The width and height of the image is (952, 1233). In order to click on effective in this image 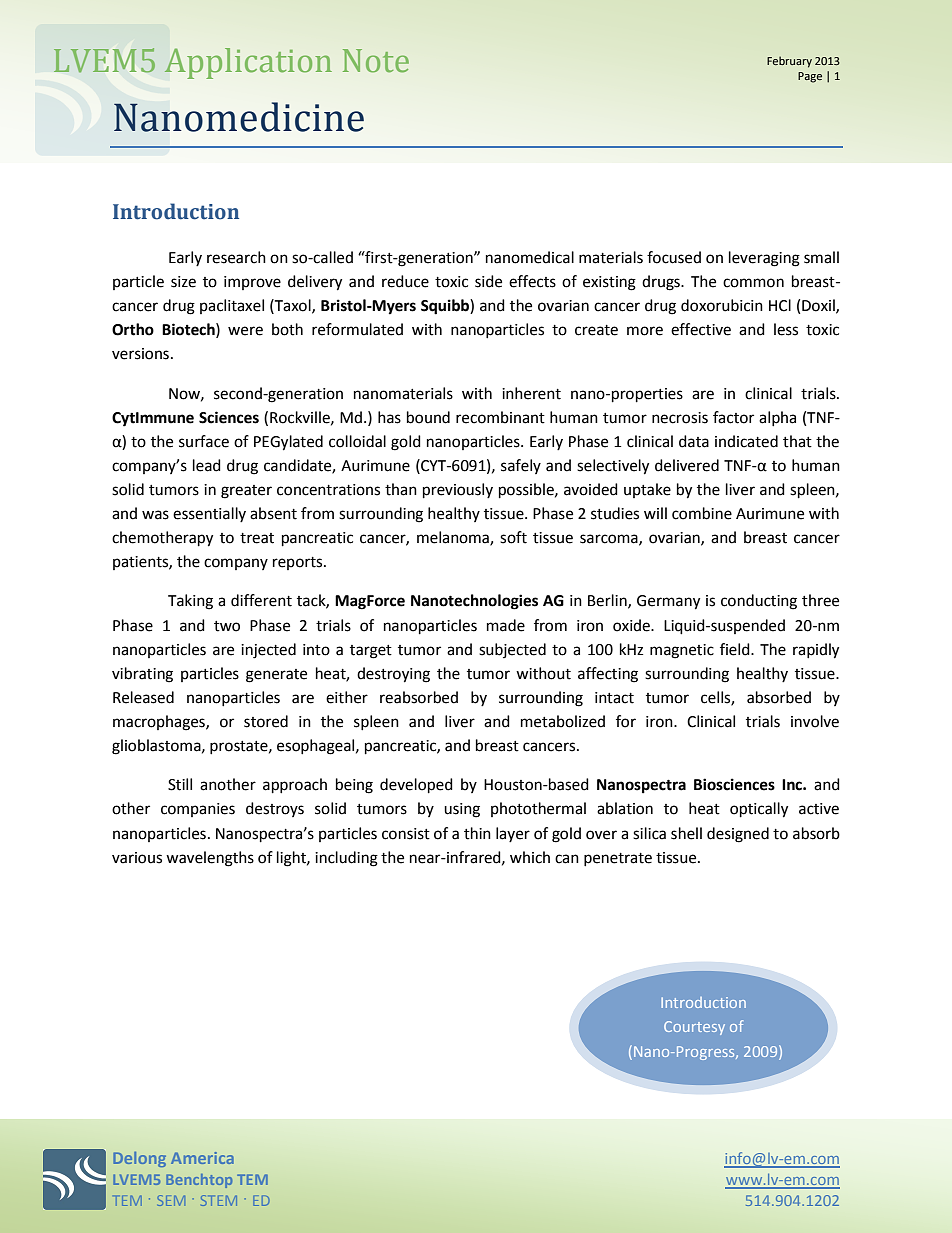, I will do `click(701, 329)`.
